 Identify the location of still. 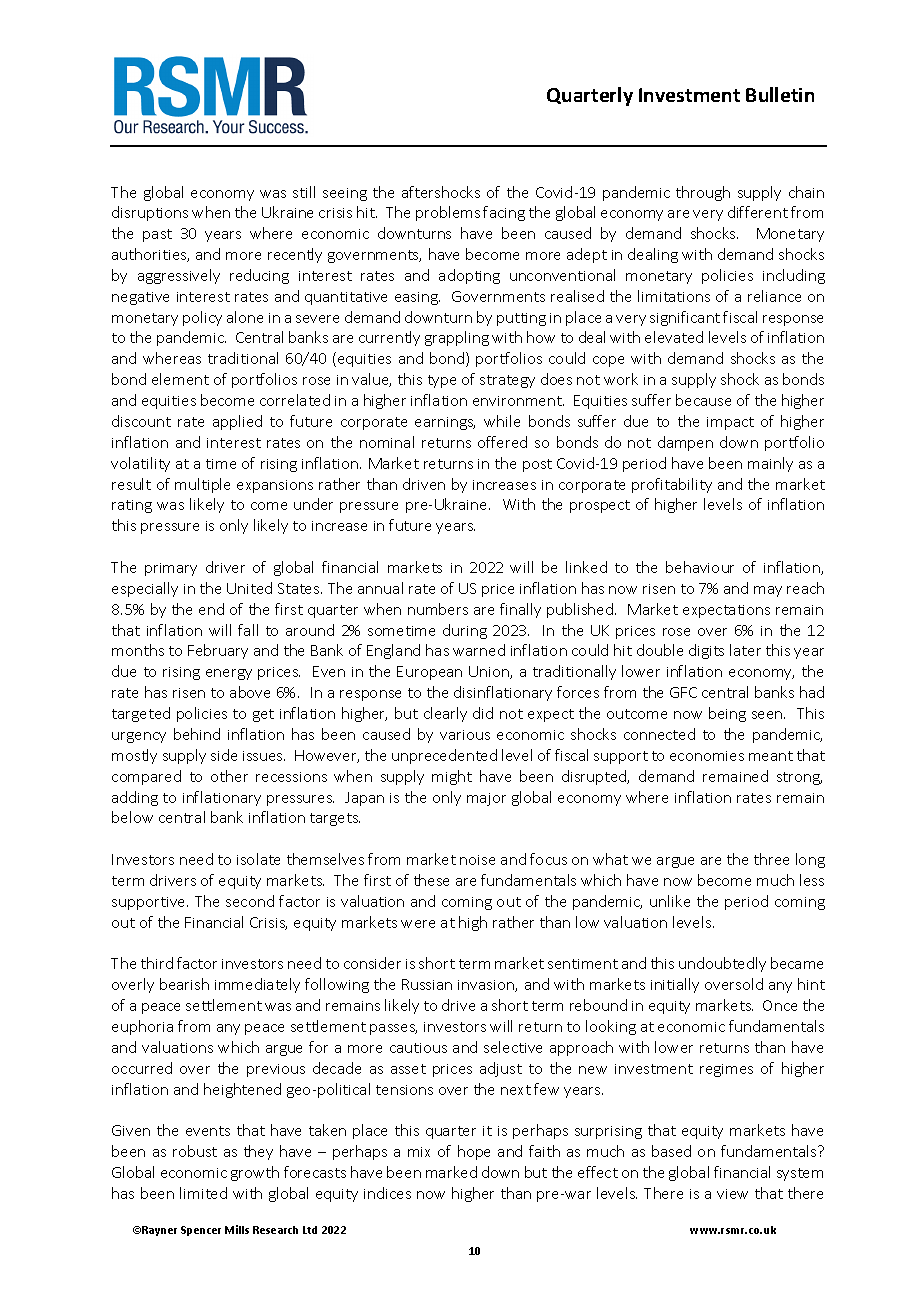
(304, 192).
